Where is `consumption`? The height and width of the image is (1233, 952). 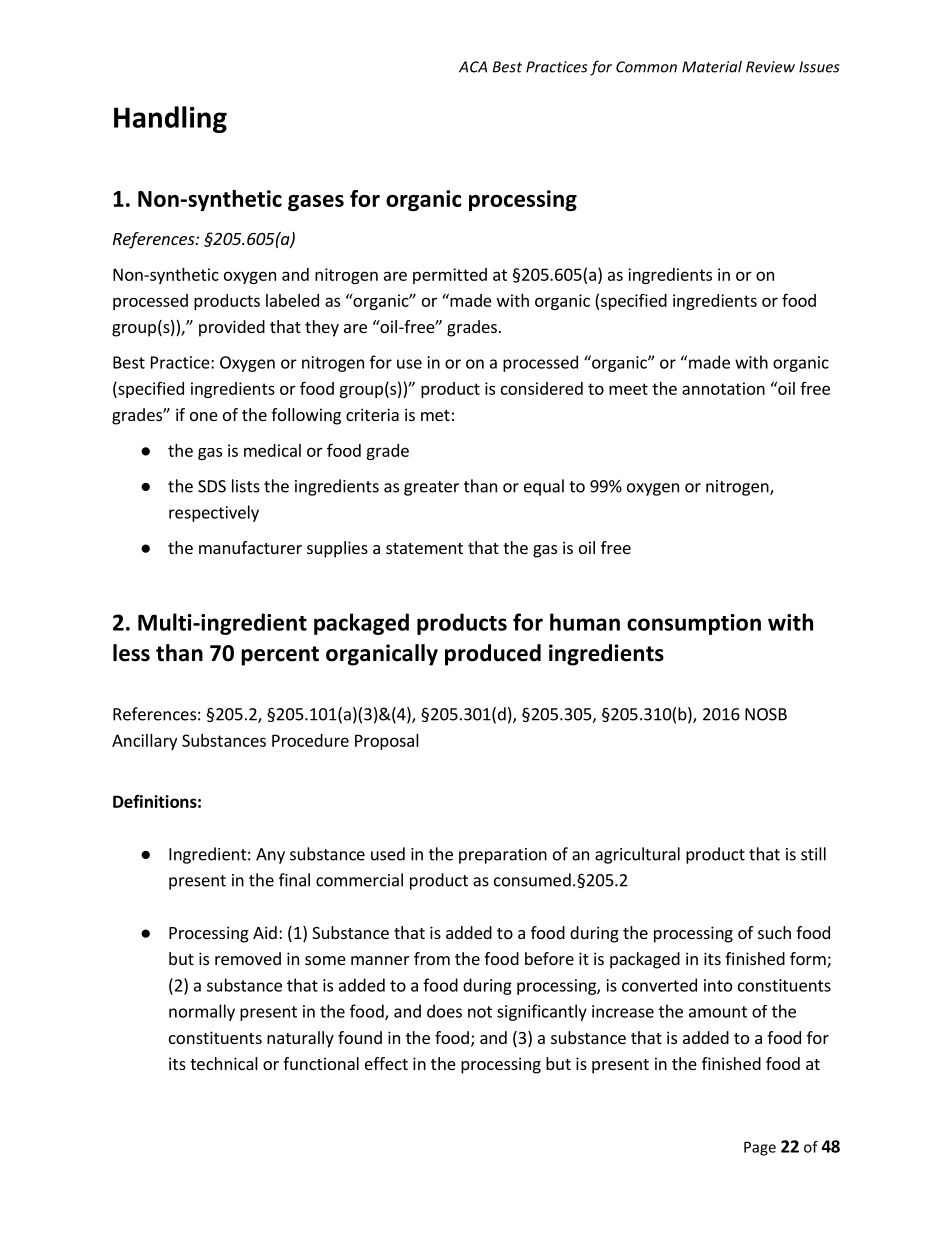 consumption is located at coordinates (694, 624).
